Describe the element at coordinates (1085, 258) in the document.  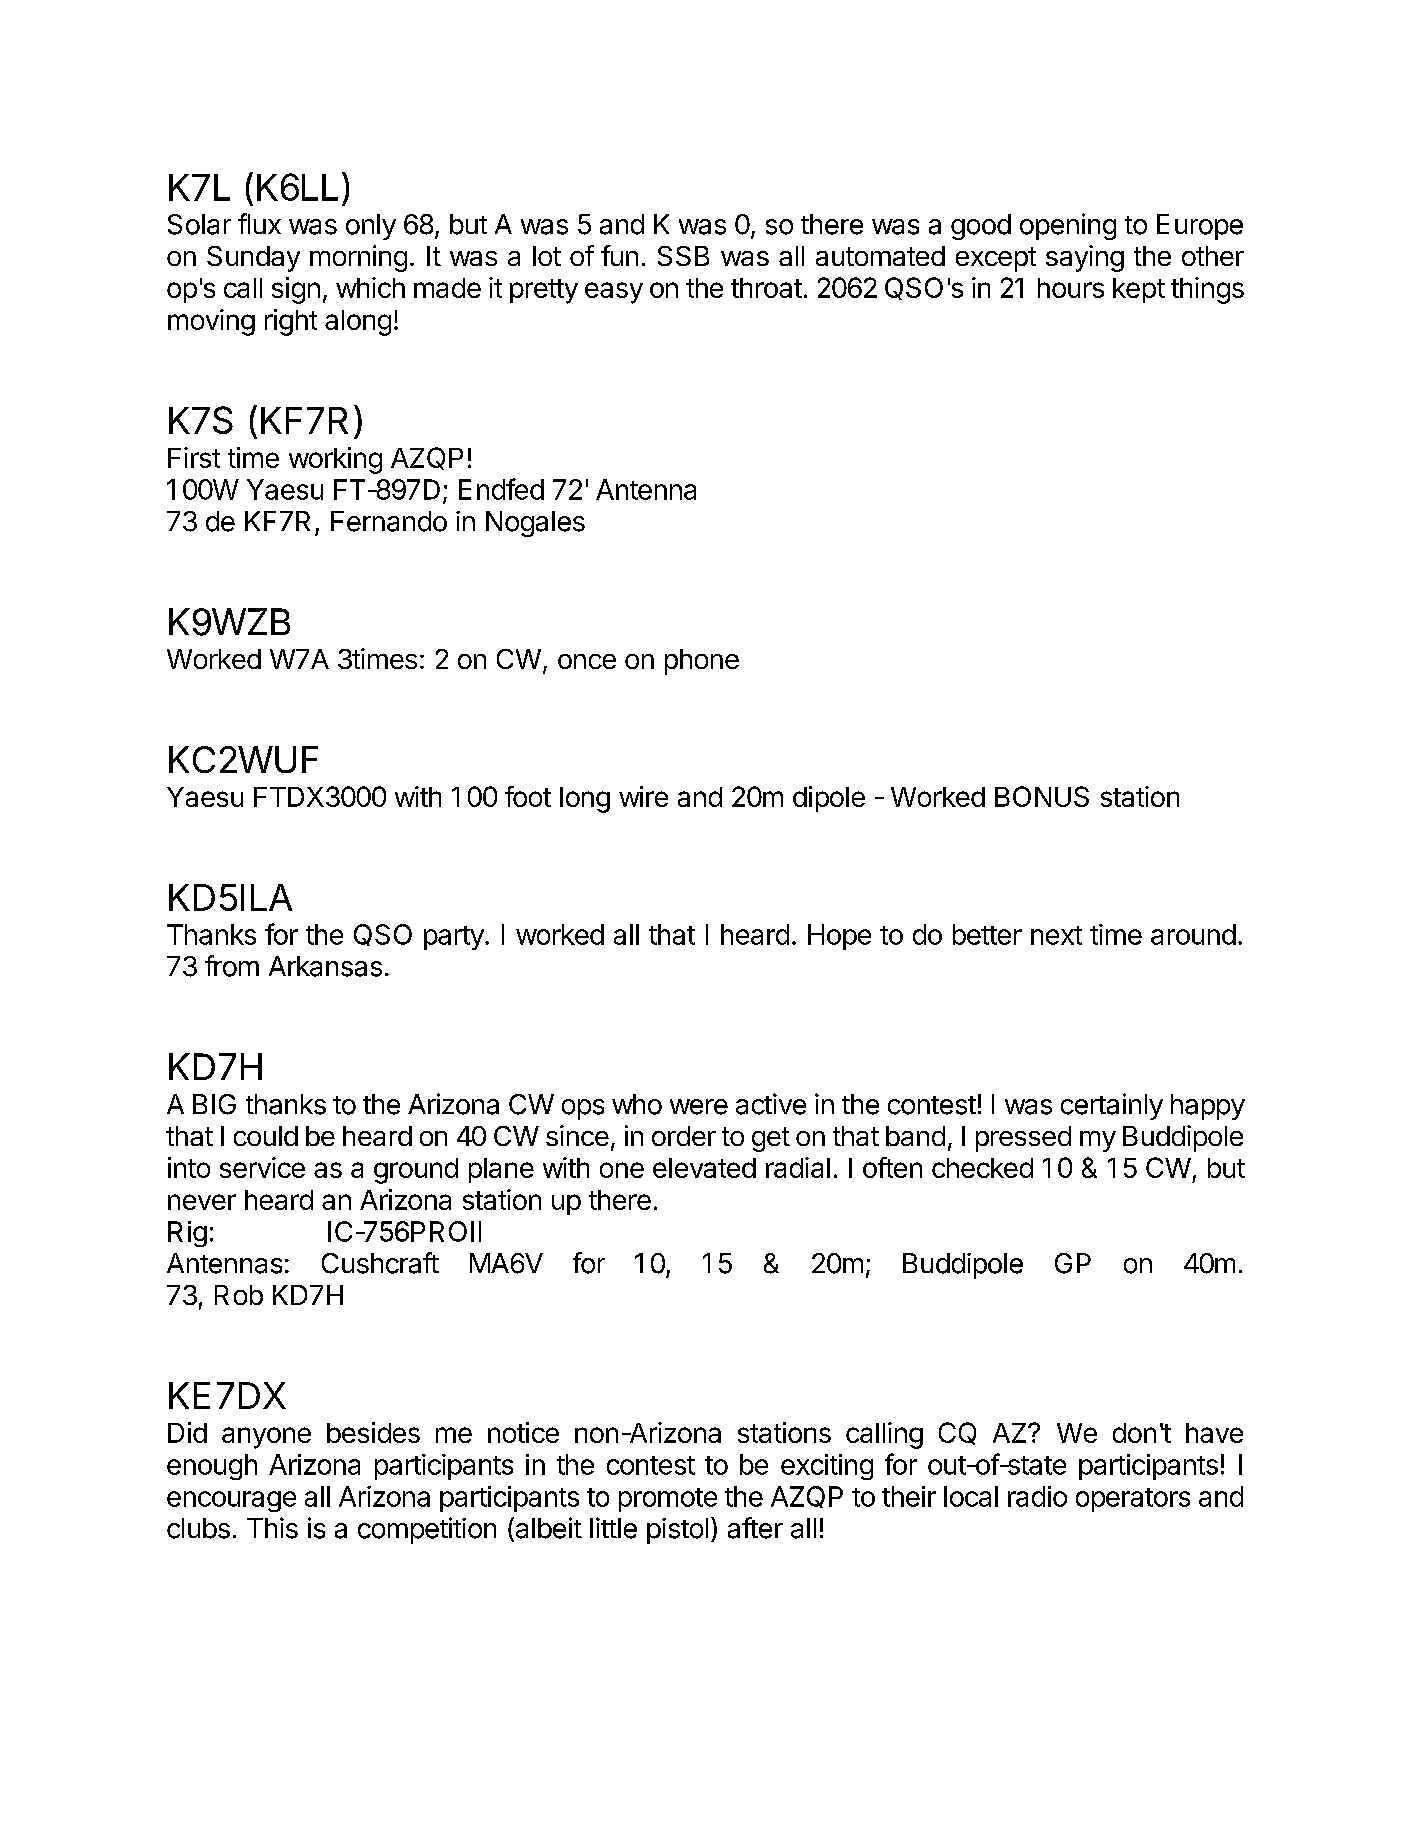
I see `saying` at that location.
